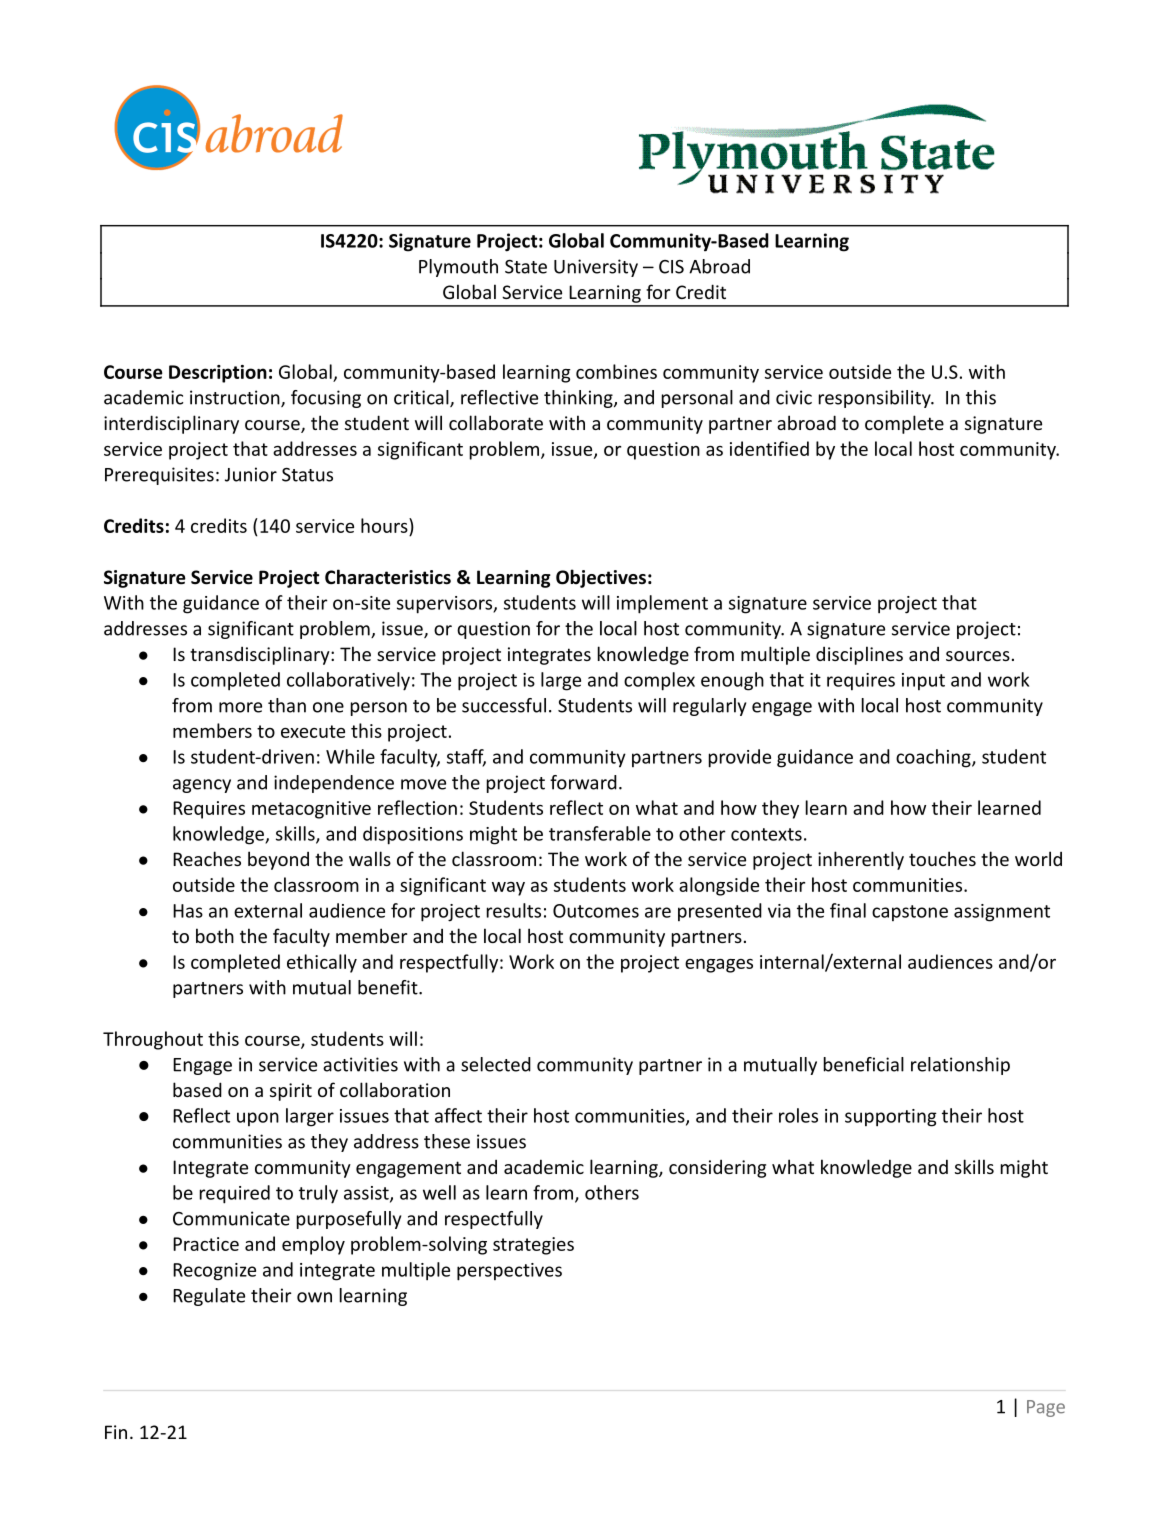 The width and height of the screenshot is (1169, 1513). What do you see at coordinates (209, 1297) in the screenshot?
I see `Regulate` at bounding box center [209, 1297].
